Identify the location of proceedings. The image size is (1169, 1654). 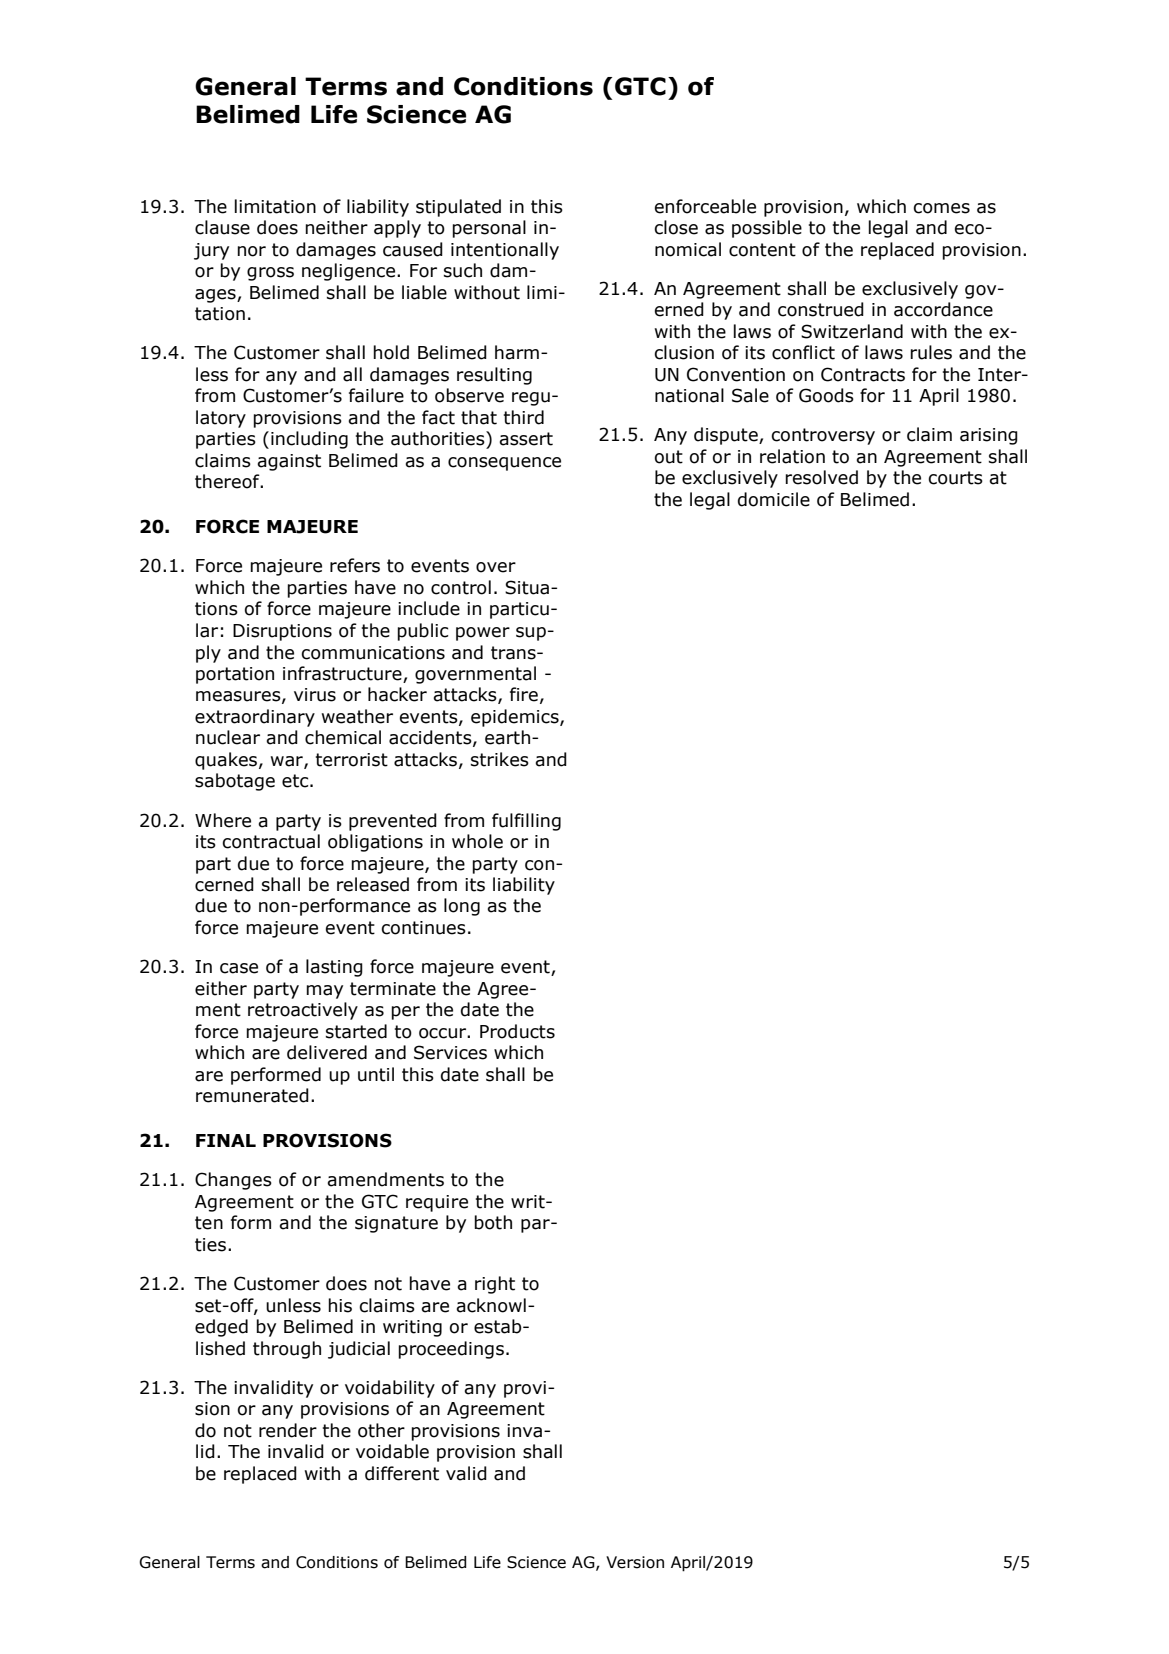
(451, 1350).
